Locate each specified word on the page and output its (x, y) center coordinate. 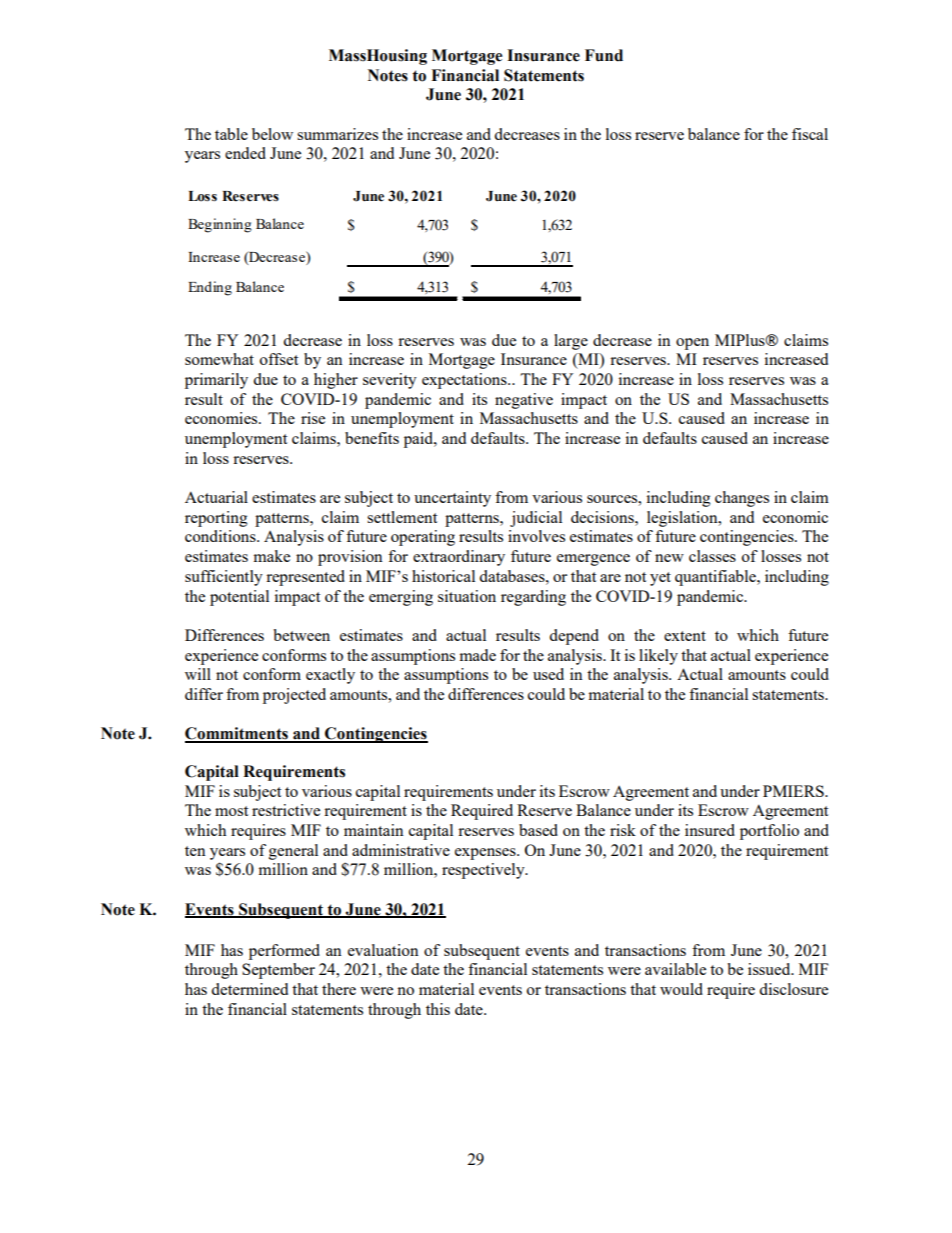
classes (712, 556)
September (278, 971)
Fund (604, 55)
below (272, 134)
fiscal (810, 134)
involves (536, 536)
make (271, 556)
